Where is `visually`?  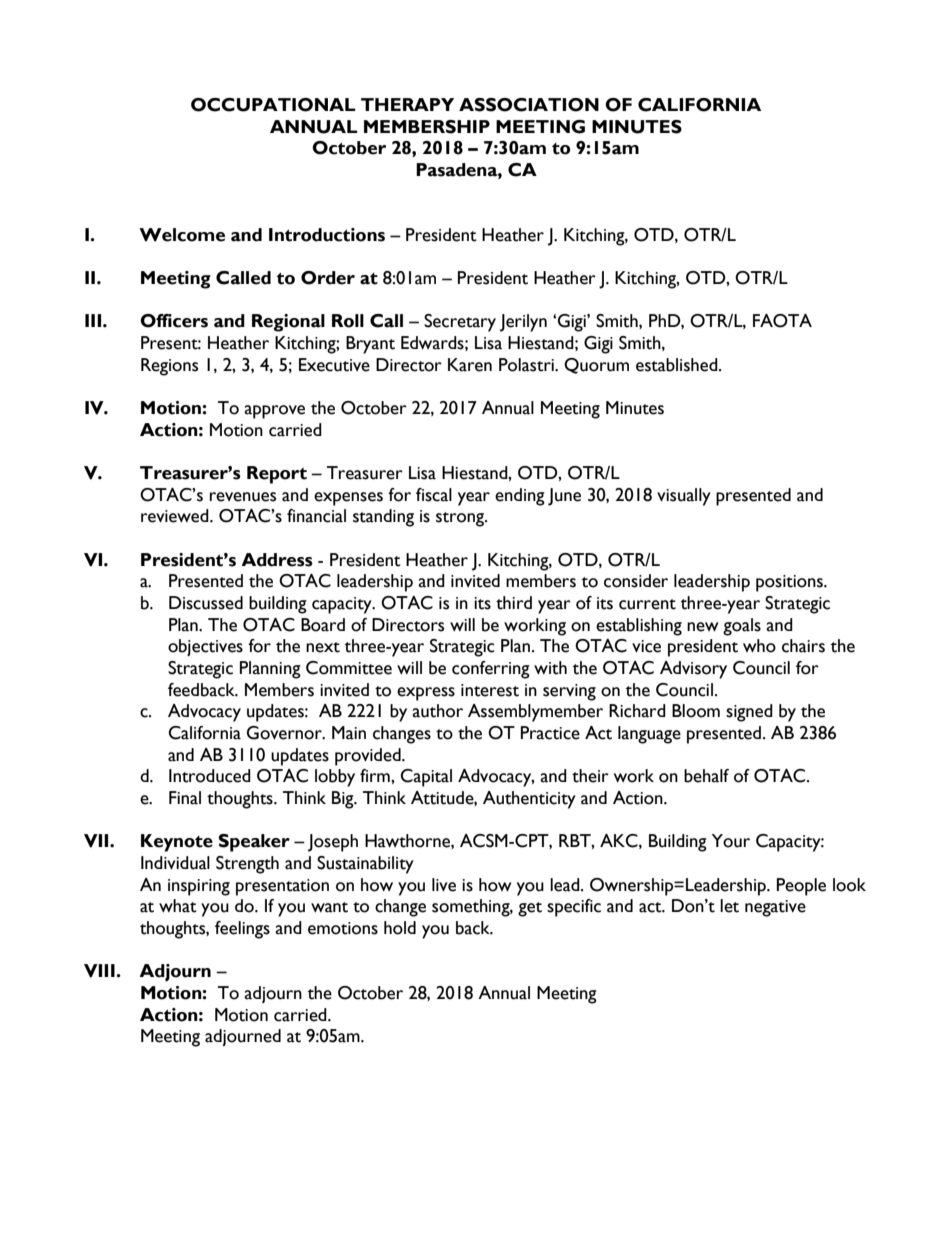
visually is located at coordinates (684, 497).
